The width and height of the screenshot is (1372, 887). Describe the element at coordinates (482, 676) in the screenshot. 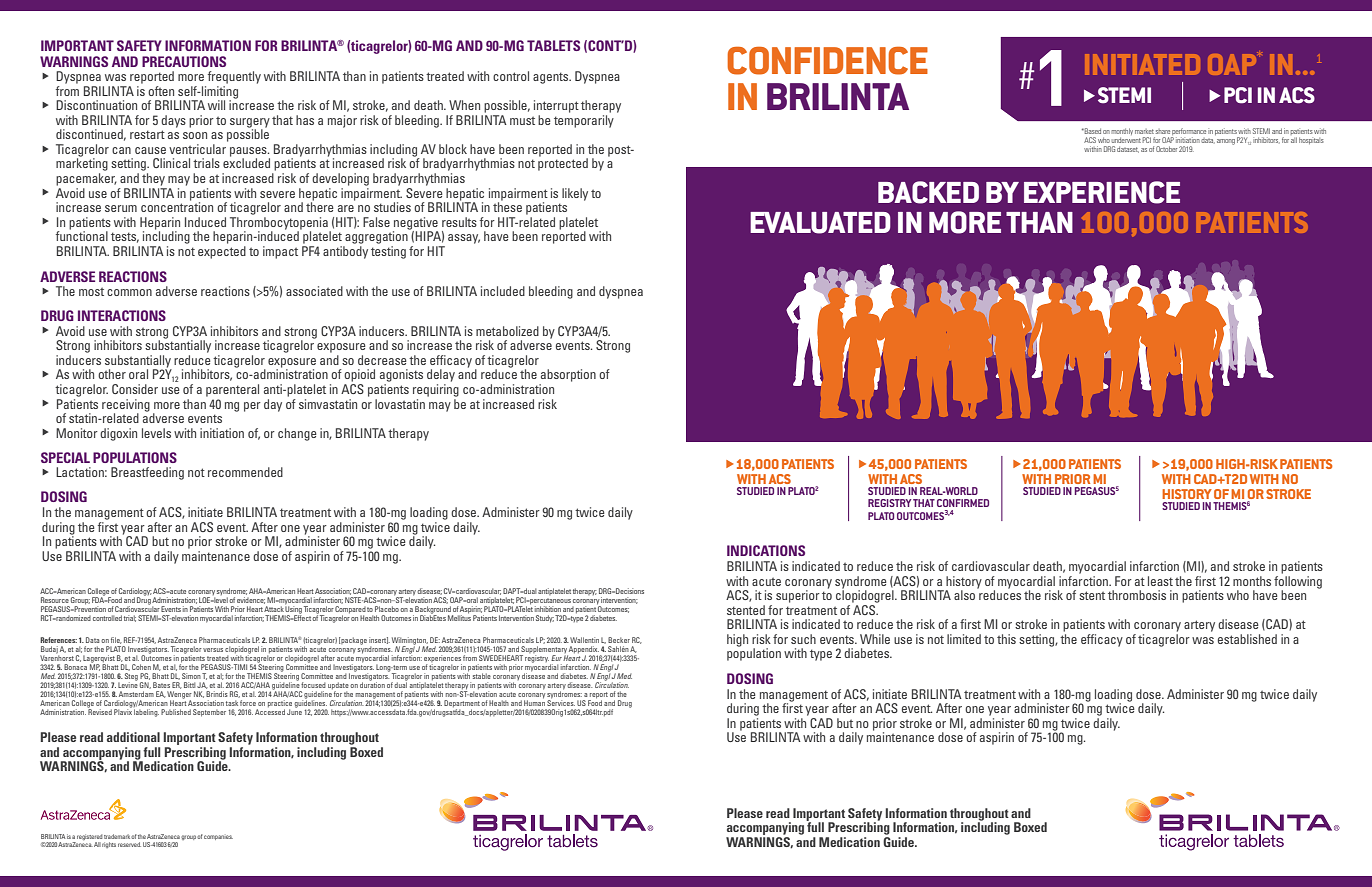

I see `stable` at that location.
